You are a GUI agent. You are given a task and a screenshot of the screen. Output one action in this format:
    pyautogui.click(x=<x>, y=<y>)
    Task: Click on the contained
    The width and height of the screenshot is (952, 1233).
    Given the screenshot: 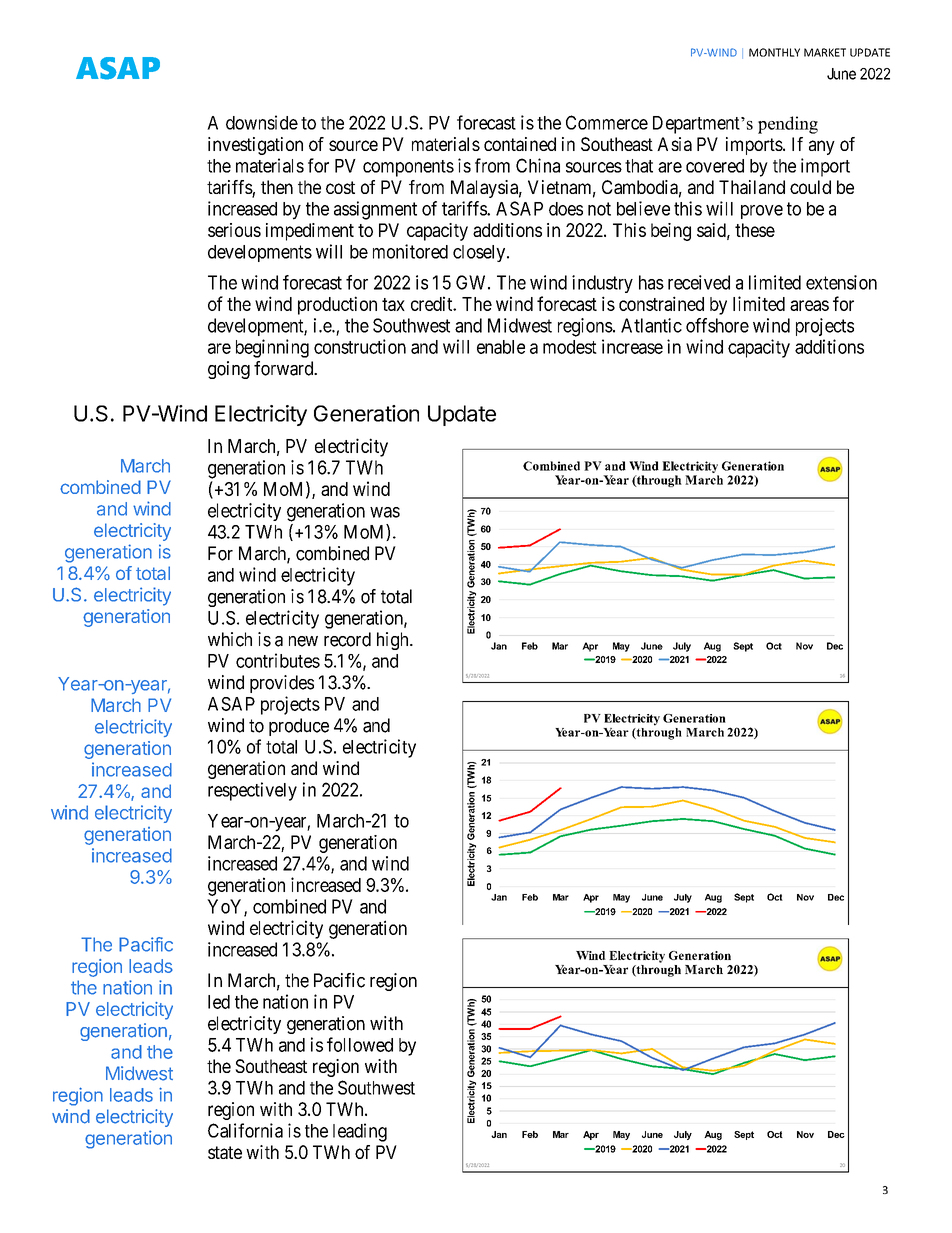 What is the action you would take?
    pyautogui.click(x=520, y=144)
